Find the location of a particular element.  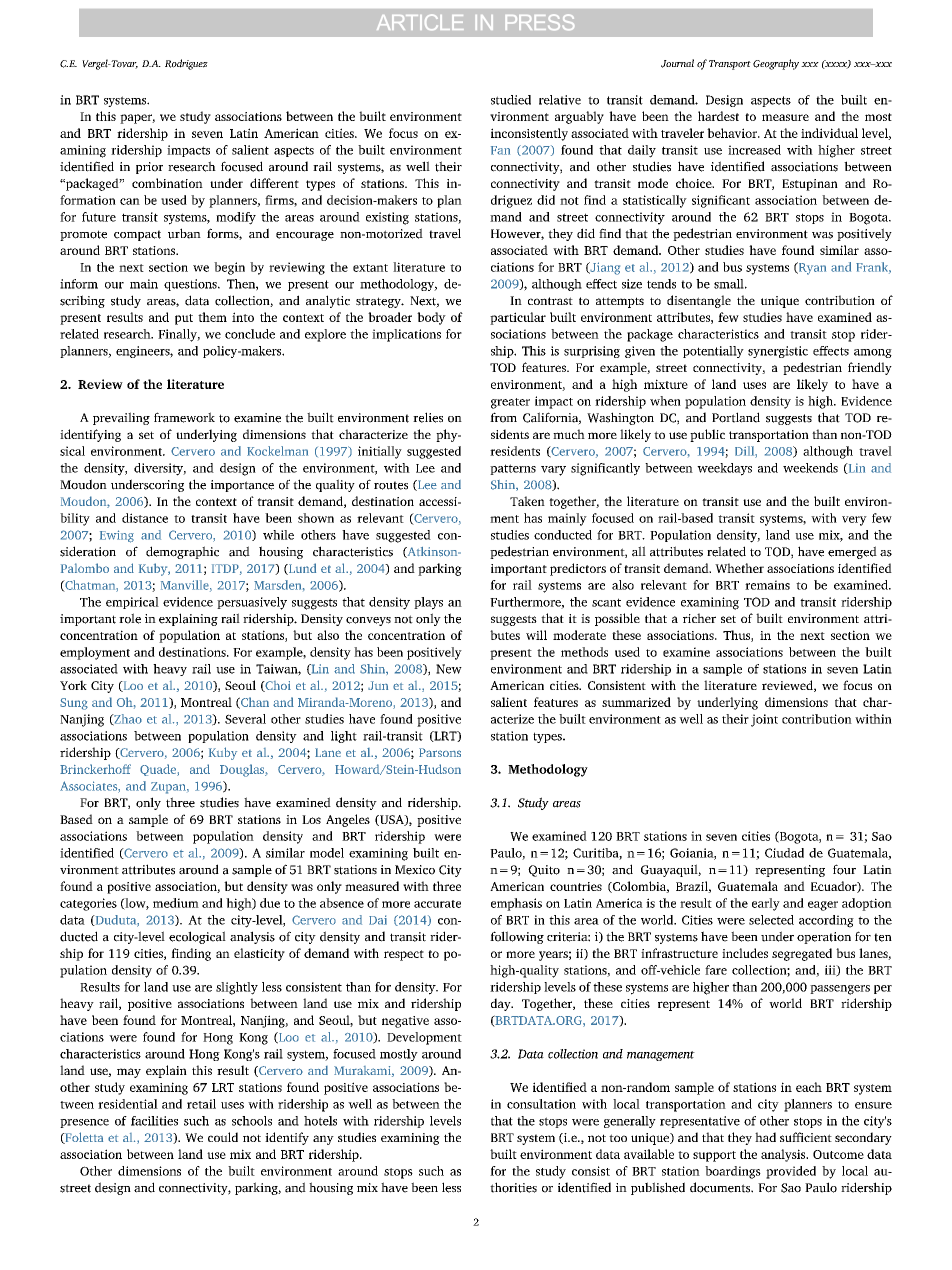

role is located at coordinates (130, 618).
